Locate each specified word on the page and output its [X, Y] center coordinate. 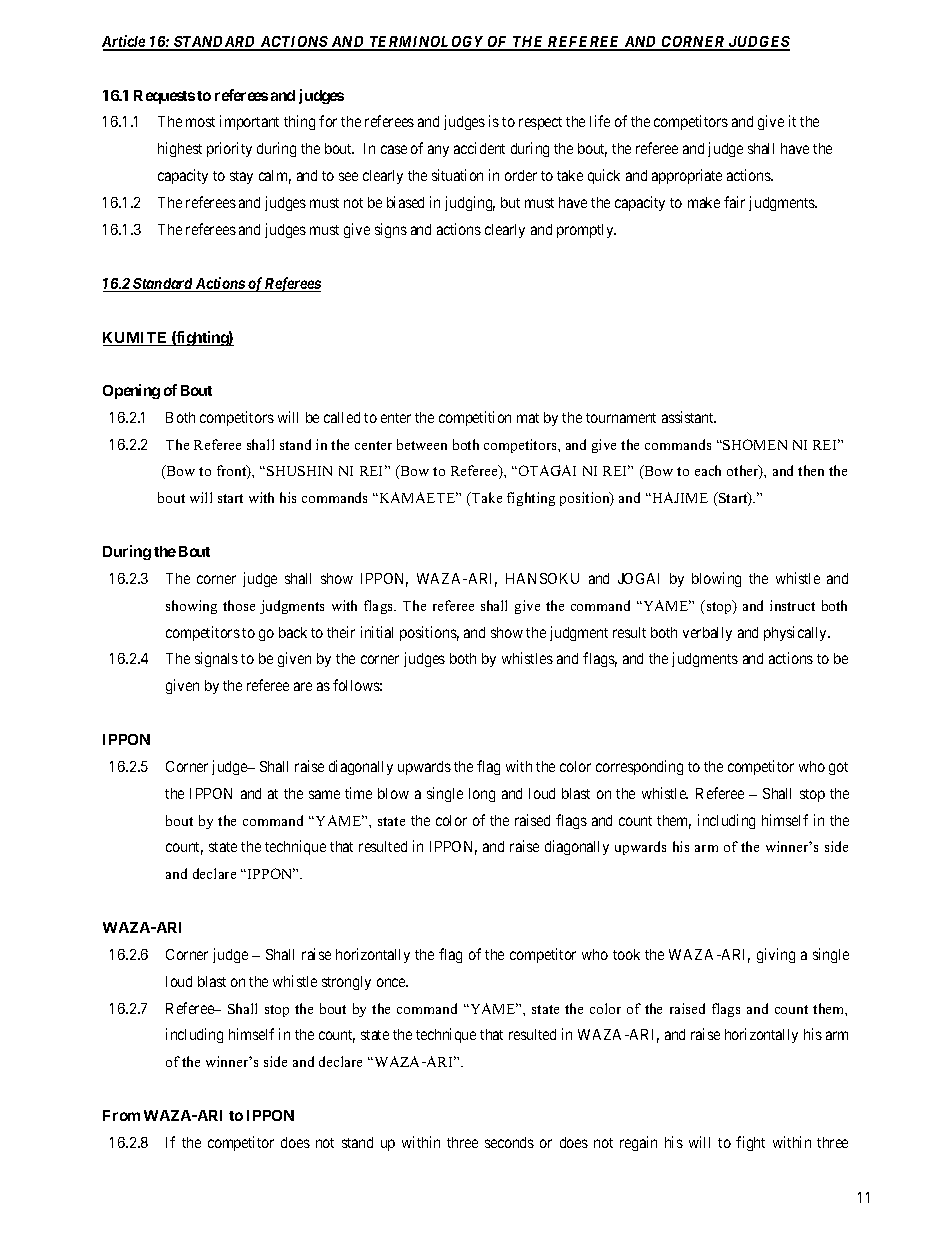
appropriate [687, 176]
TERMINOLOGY [427, 43]
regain [638, 1143]
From [121, 1115]
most [200, 122]
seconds [509, 1142]
